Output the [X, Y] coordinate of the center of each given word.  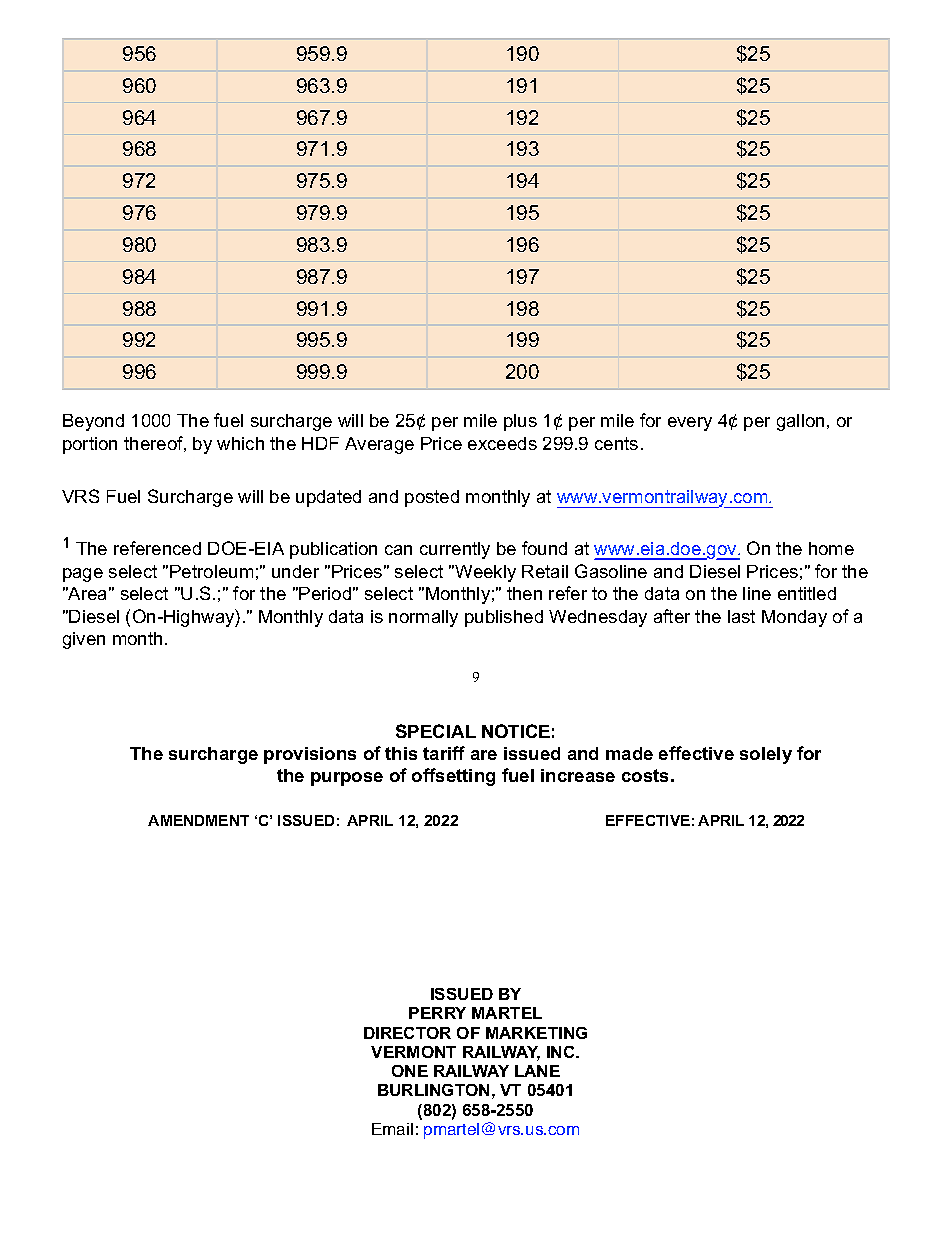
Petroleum [211, 571]
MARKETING [536, 1033]
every [690, 424]
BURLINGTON [433, 1090]
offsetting [453, 777]
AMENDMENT [198, 820]
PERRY [437, 1013]
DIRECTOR [407, 1033]
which [240, 443]
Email [392, 1129]
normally [423, 618]
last [741, 616]
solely [766, 755]
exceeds [502, 443]
